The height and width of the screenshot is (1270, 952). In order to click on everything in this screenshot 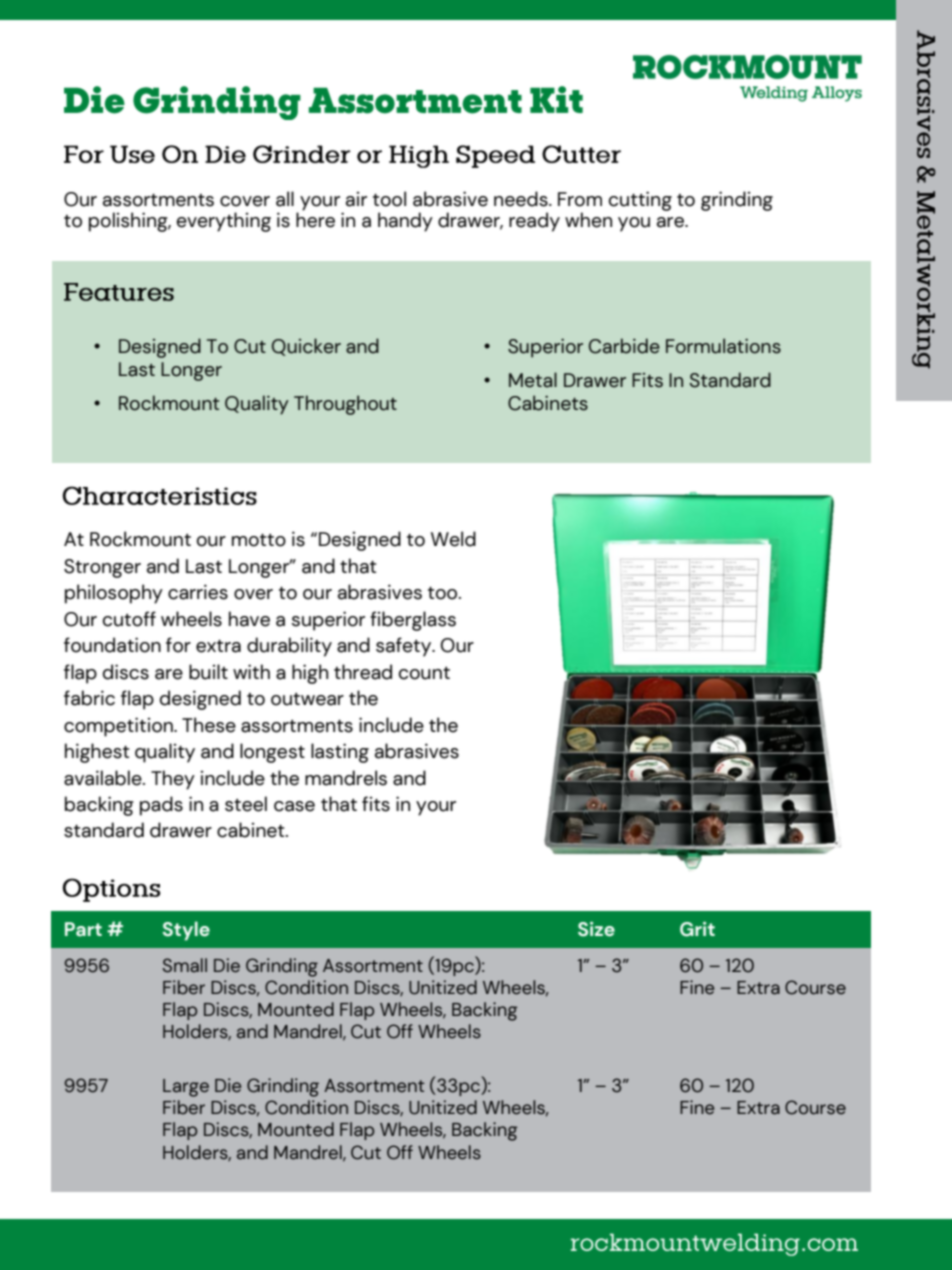, I will do `click(224, 222)`.
